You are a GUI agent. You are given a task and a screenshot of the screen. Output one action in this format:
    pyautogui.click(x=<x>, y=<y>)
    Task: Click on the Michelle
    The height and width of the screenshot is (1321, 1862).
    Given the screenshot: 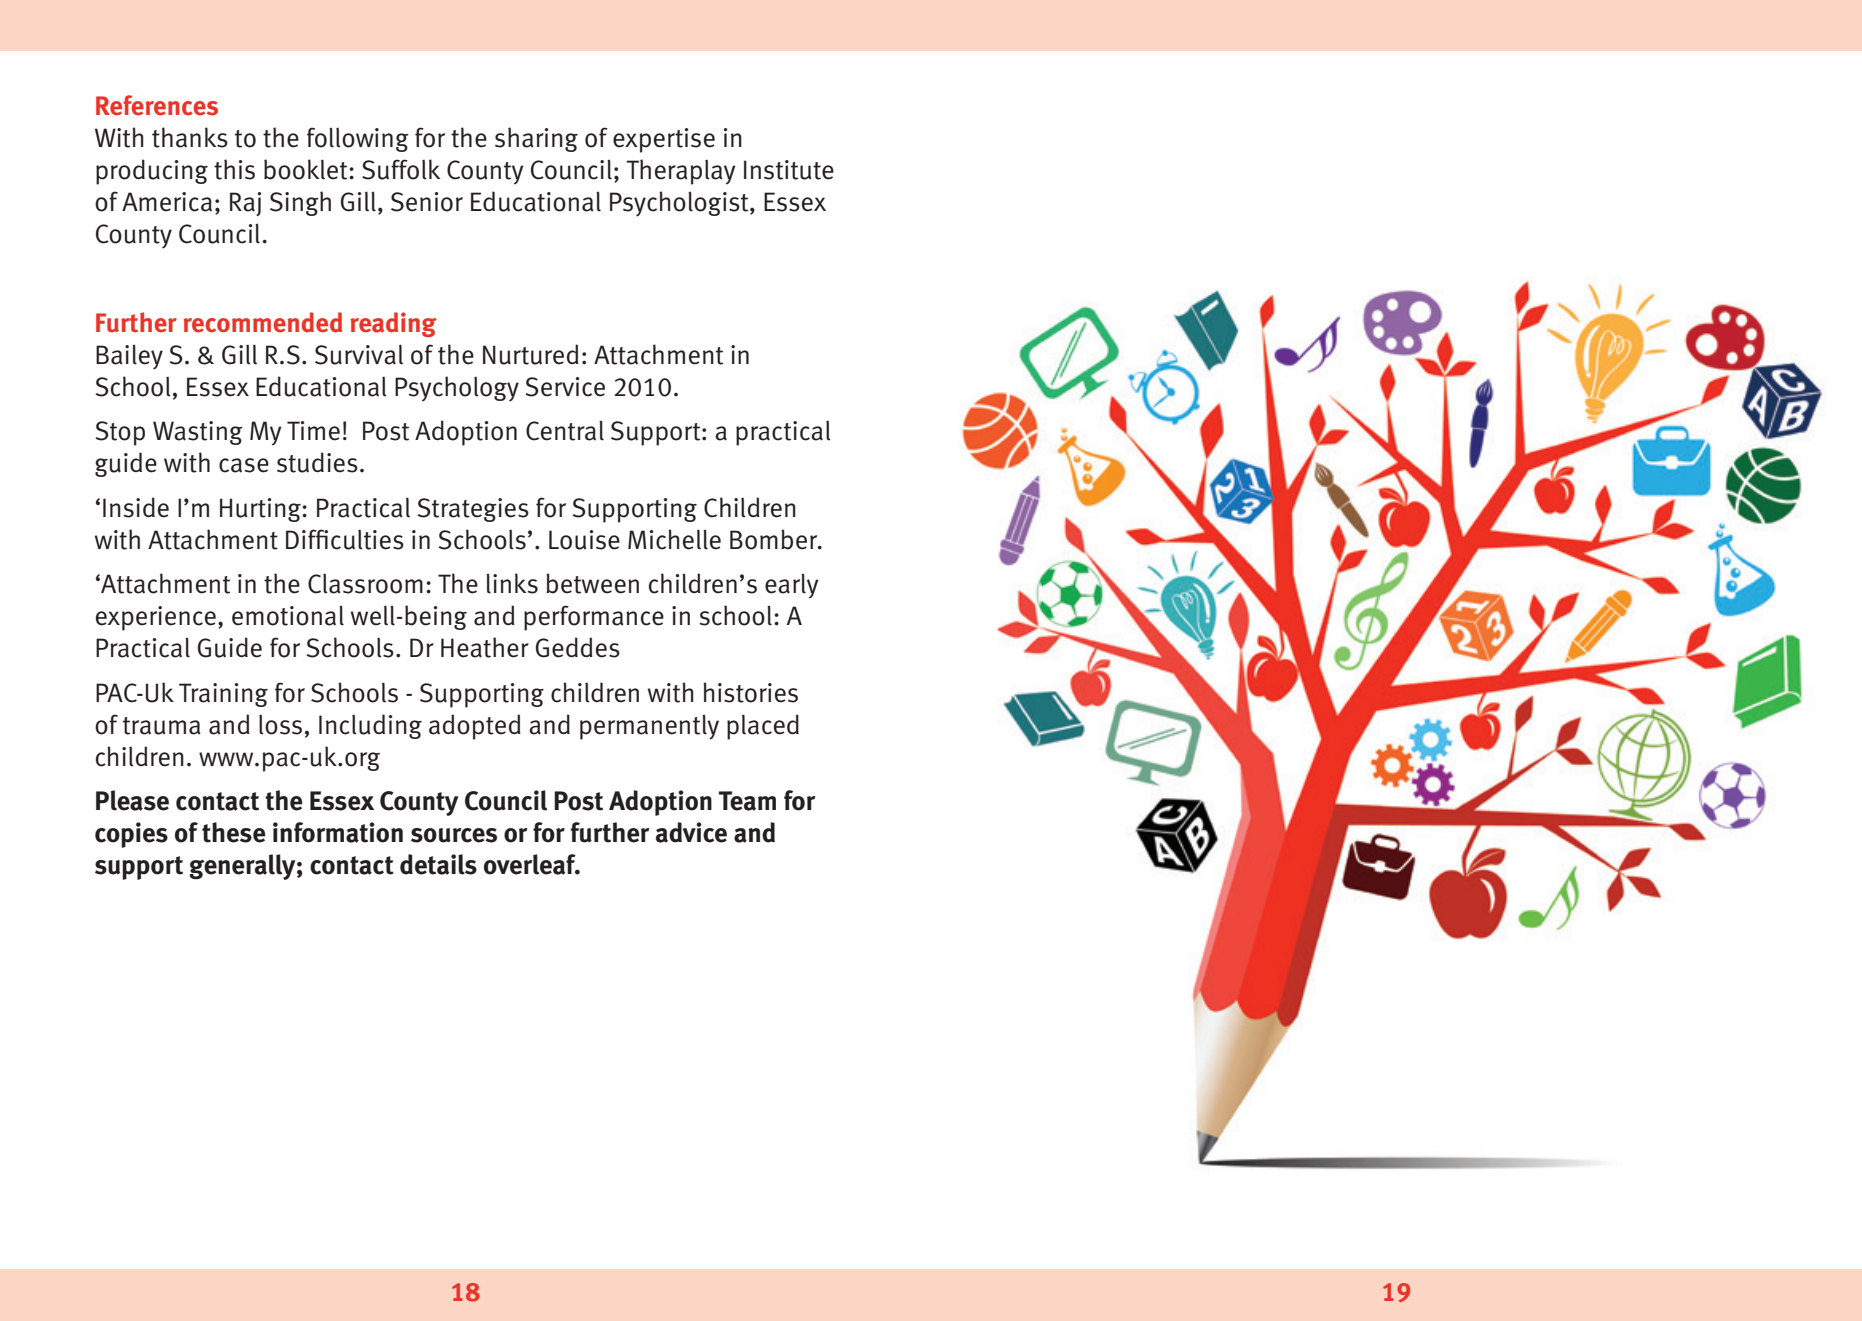 What is the action you would take?
    pyautogui.click(x=674, y=539)
